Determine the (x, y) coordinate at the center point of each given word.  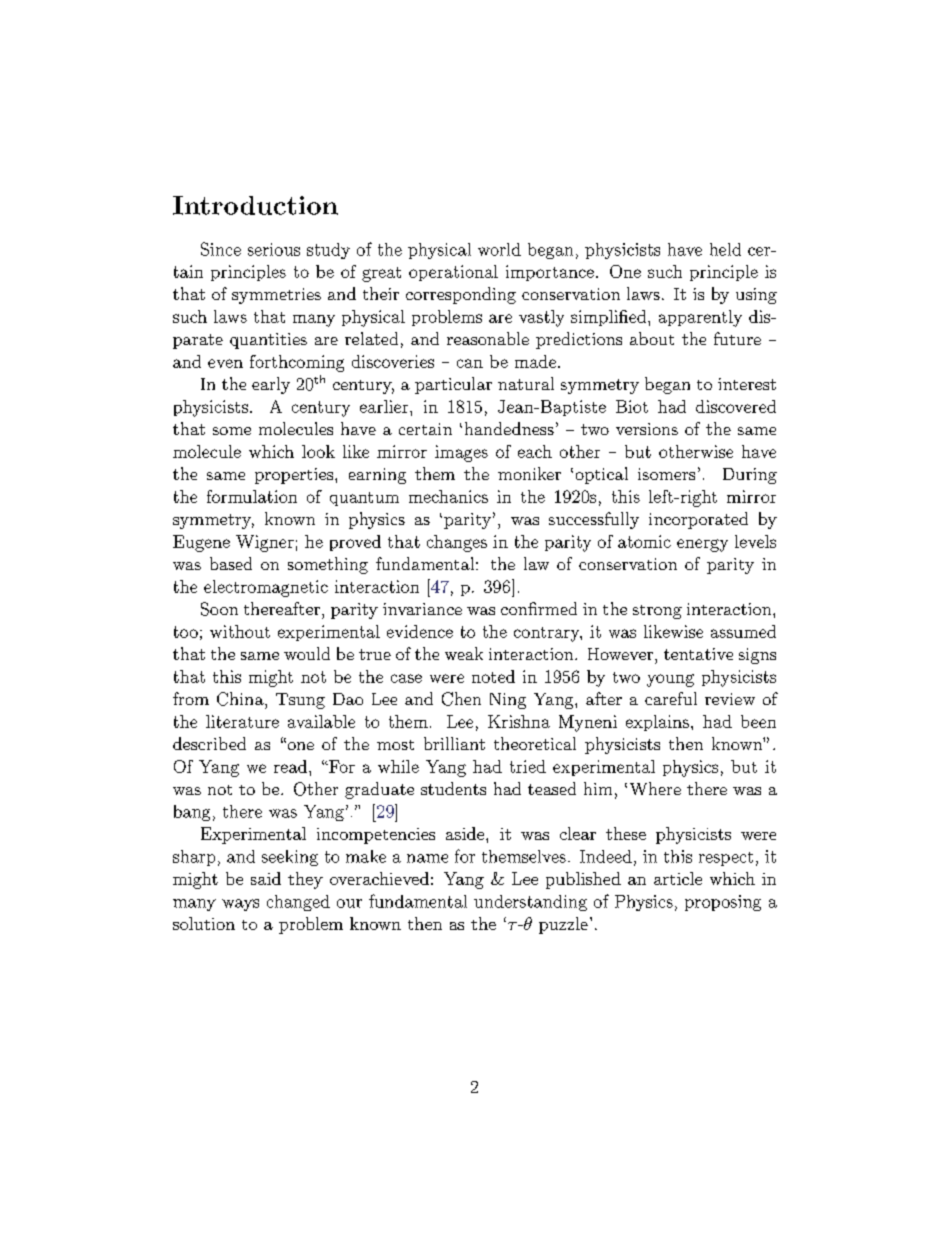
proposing (723, 903)
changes (457, 543)
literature (242, 721)
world (499, 249)
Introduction (255, 205)
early (271, 385)
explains (657, 723)
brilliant (454, 743)
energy (702, 545)
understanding (530, 903)
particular (453, 385)
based (231, 563)
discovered (736, 406)
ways (240, 905)
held (725, 249)
